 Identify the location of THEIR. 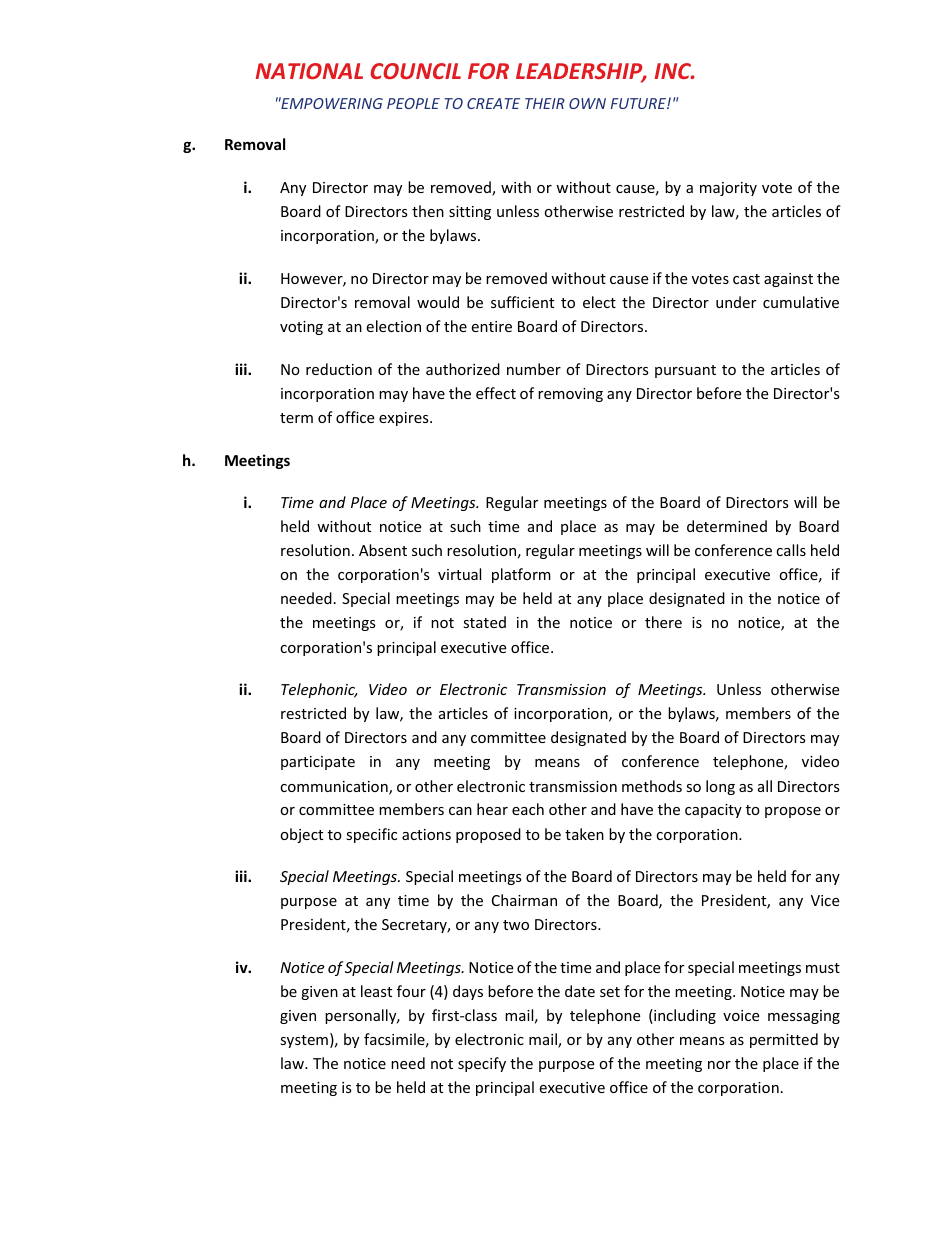
(545, 103).
